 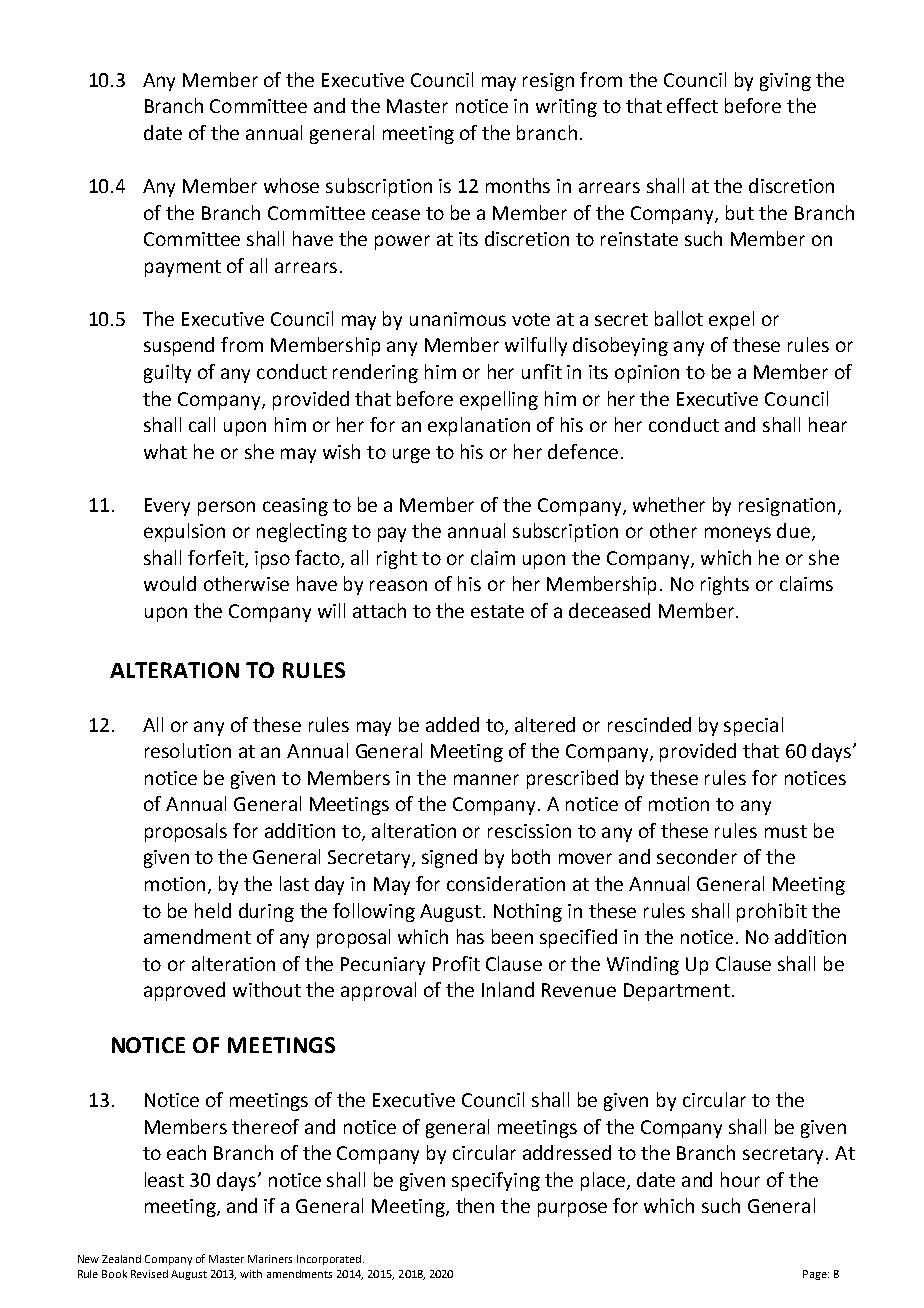 I want to click on Revised, so click(x=149, y=1274).
